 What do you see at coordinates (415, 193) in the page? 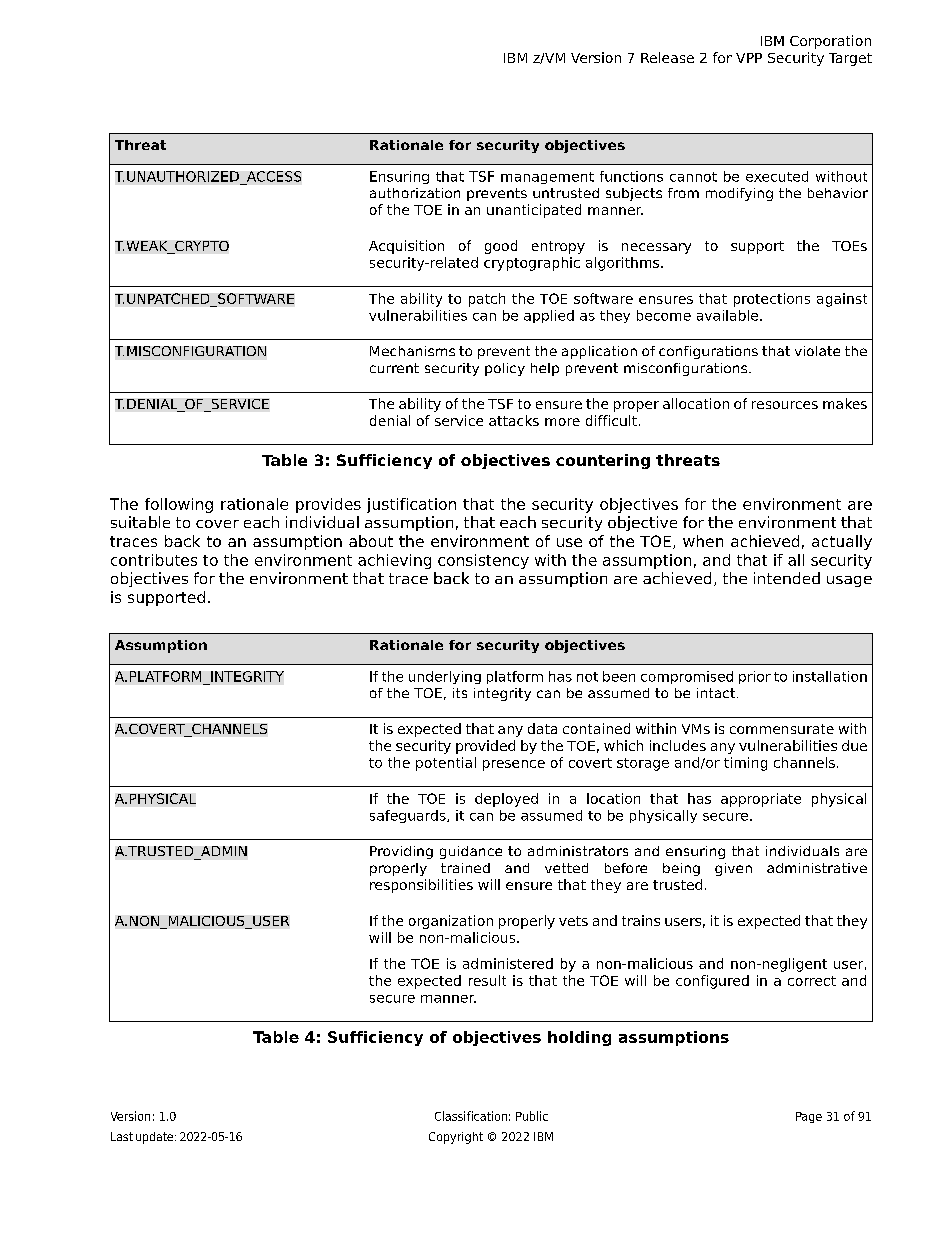
I see `authorization` at bounding box center [415, 193].
